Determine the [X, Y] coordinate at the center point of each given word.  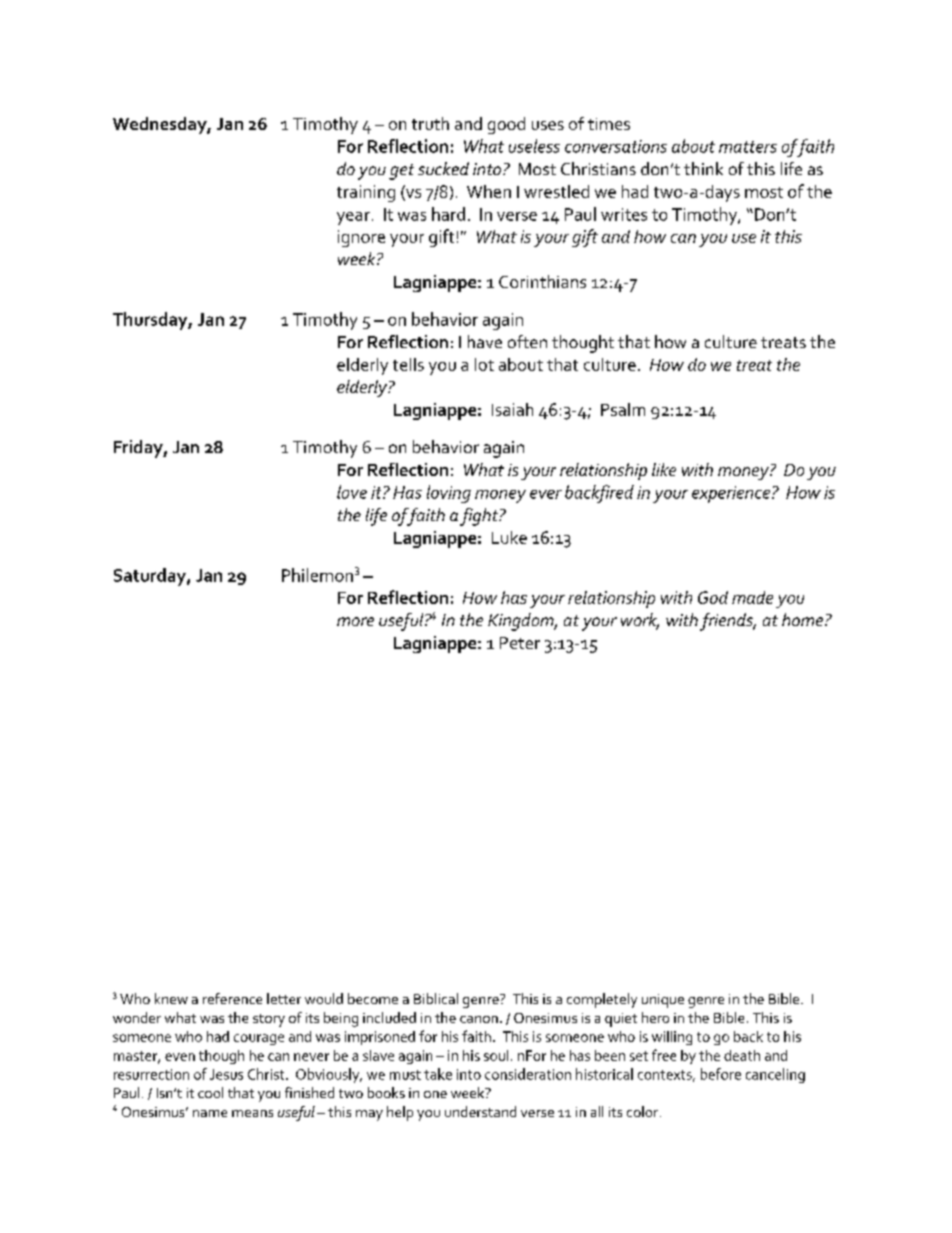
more [355, 621]
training [366, 193]
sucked [443, 168]
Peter [520, 643]
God [713, 597]
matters [748, 147]
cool [210, 1092]
